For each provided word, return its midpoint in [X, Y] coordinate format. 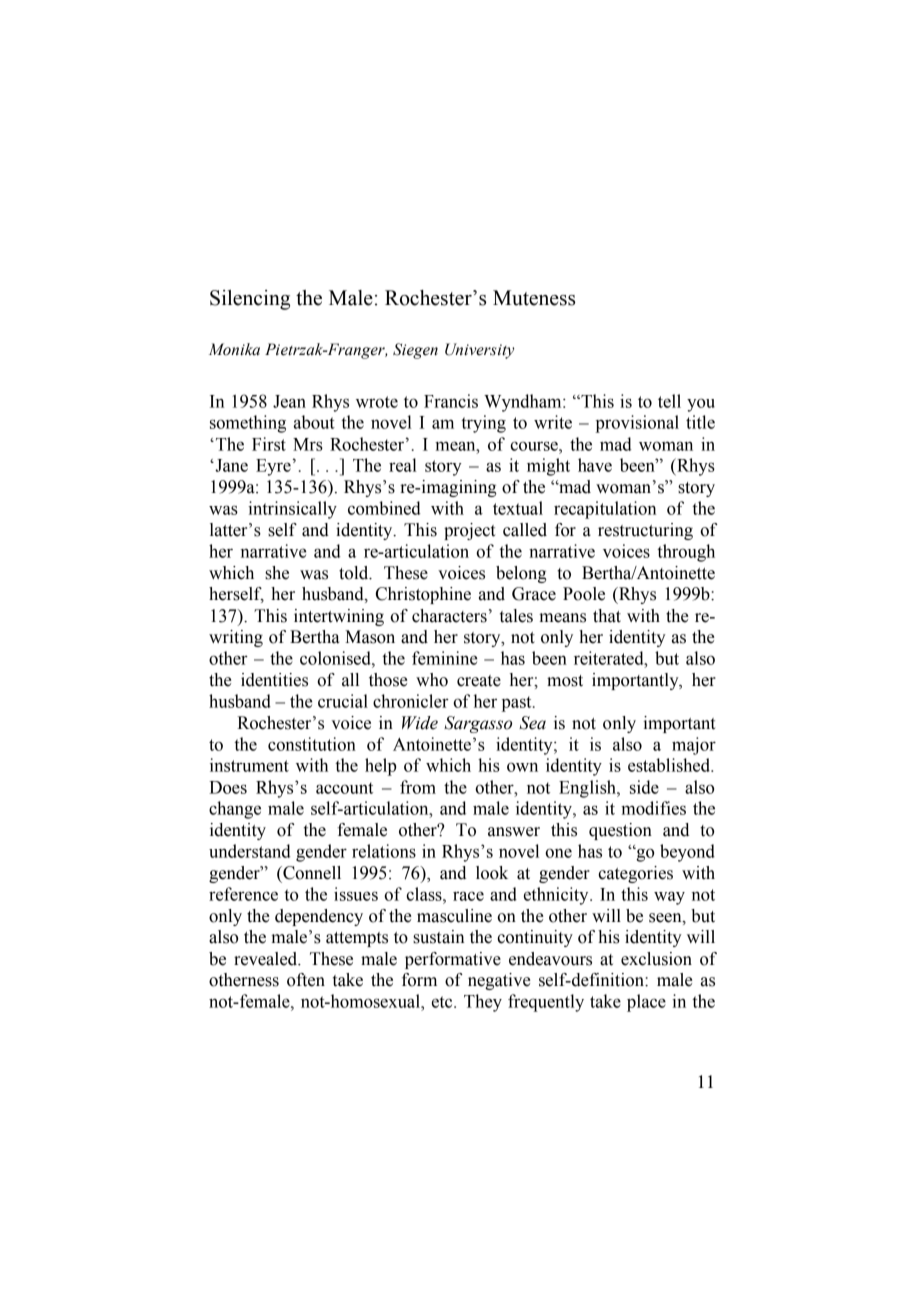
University [479, 351]
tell [669, 401]
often [306, 980]
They [483, 1003]
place [646, 1003]
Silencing [250, 300]
